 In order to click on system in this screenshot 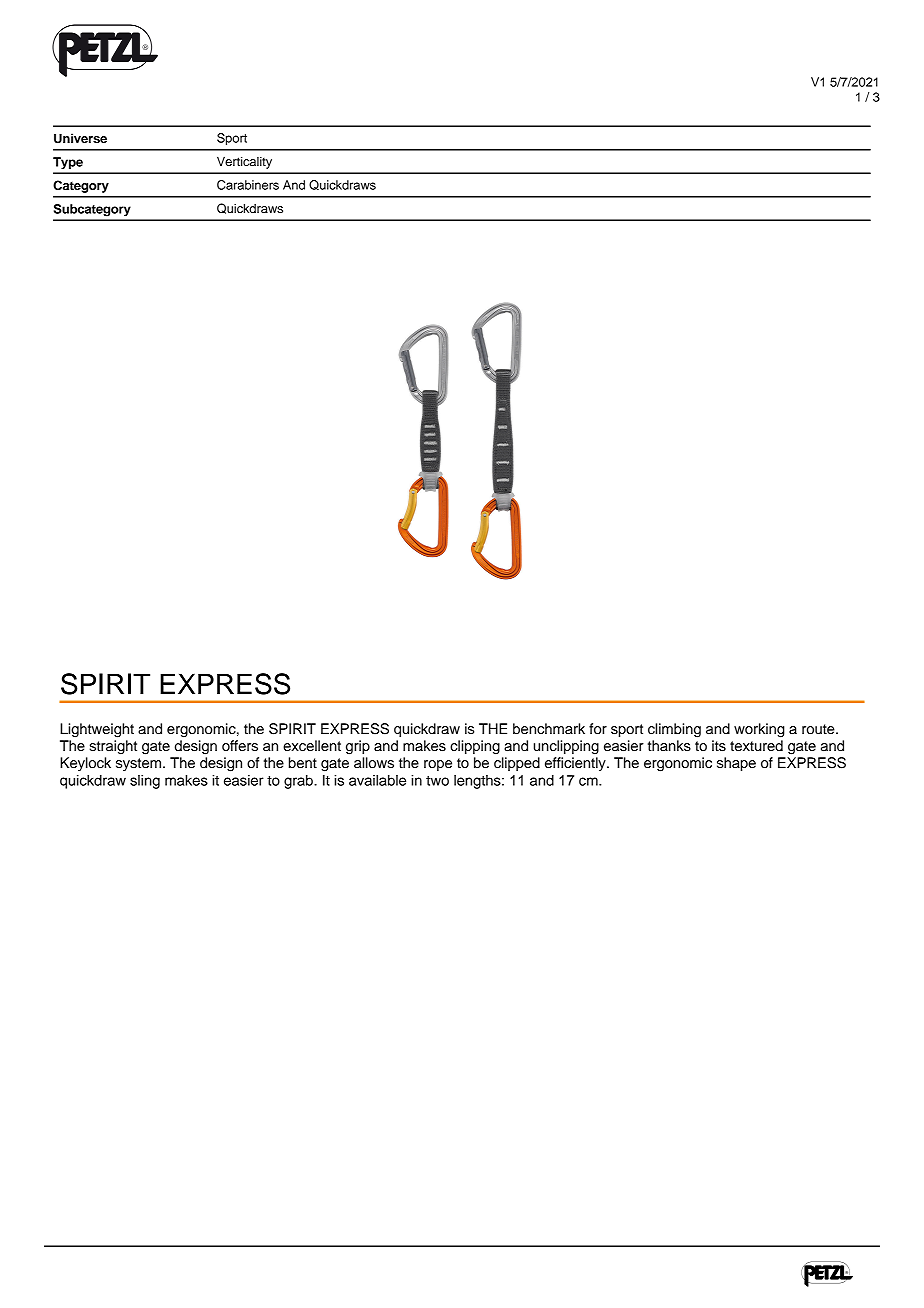, I will do `click(140, 764)`.
